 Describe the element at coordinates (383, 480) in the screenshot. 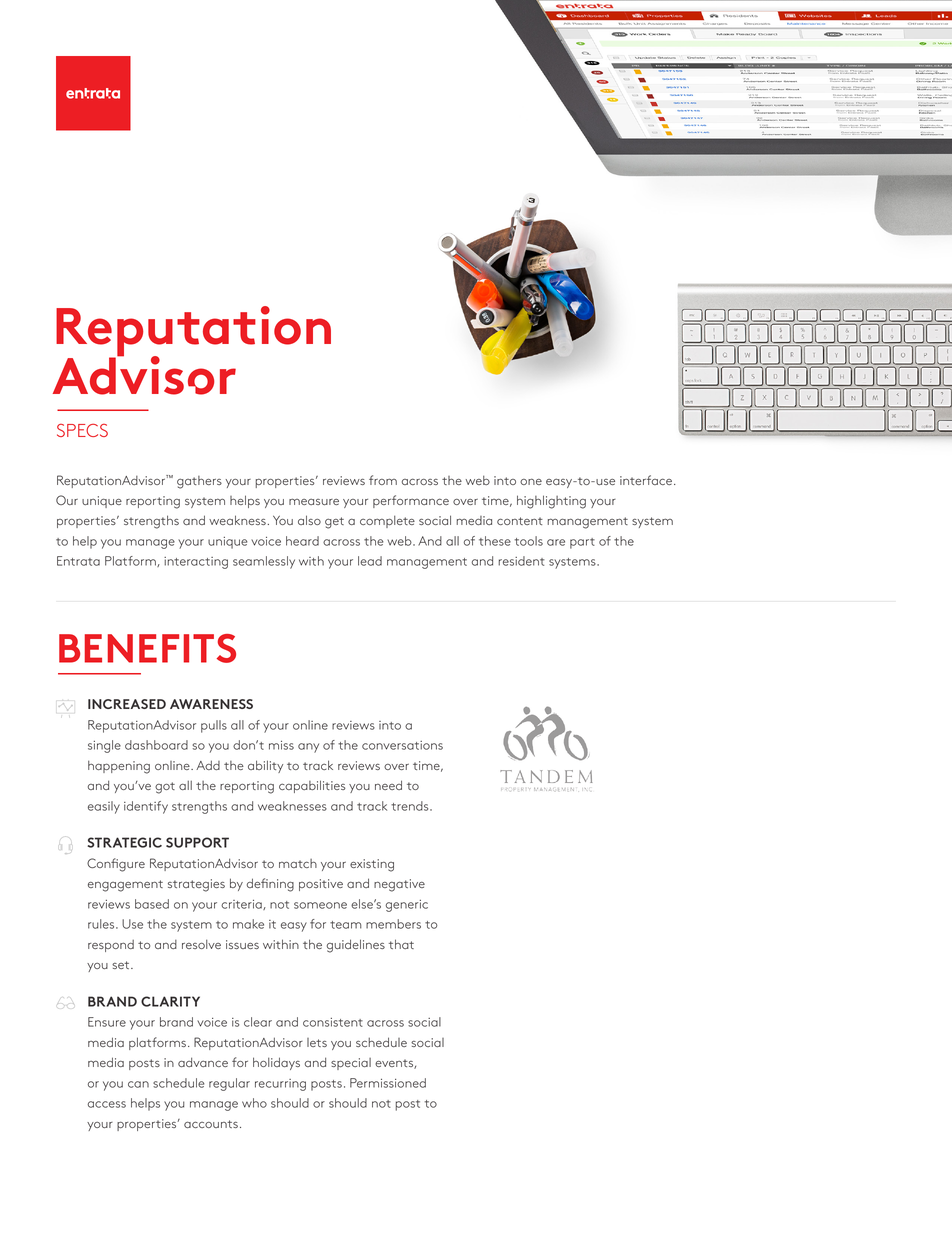

I see `from` at that location.
